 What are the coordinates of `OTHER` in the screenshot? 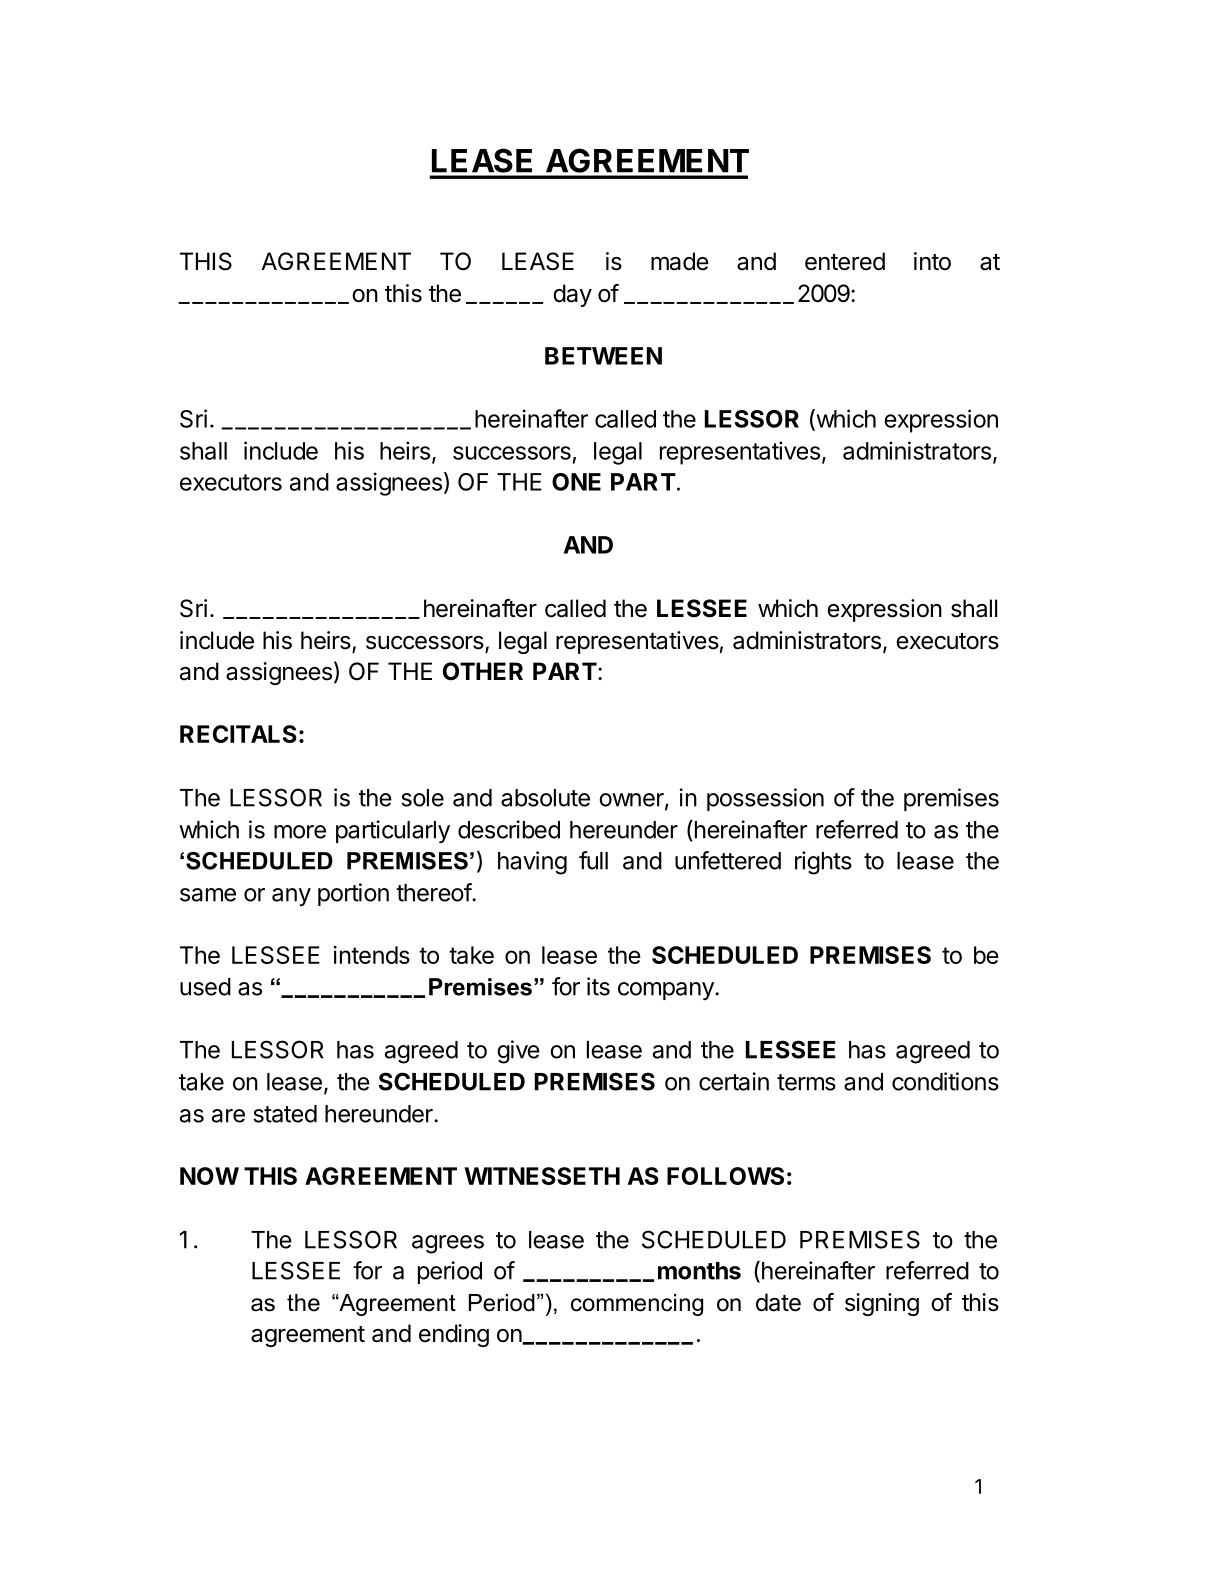 It's located at (483, 671).
